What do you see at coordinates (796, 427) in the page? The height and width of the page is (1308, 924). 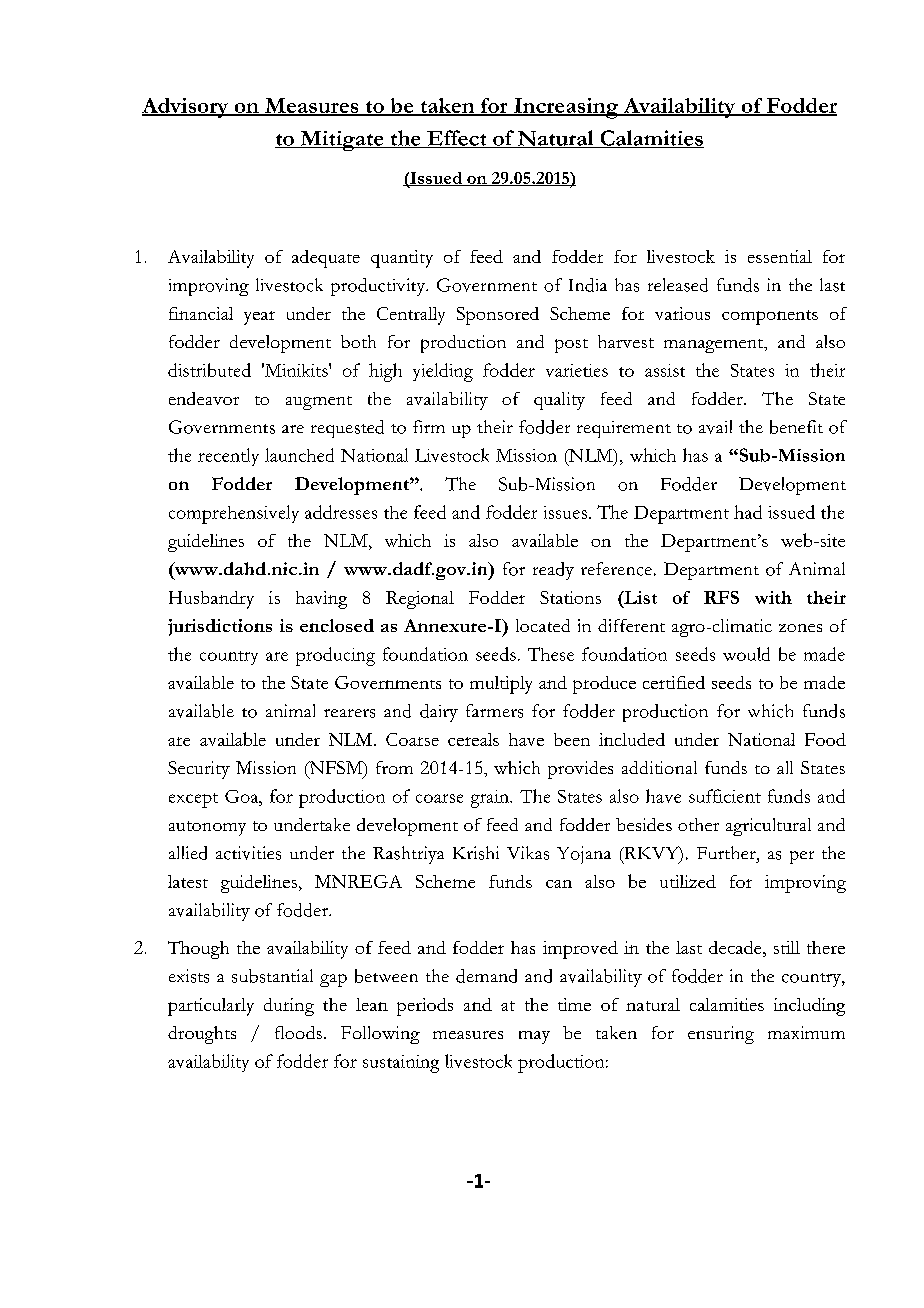 I see `benefit` at bounding box center [796, 427].
